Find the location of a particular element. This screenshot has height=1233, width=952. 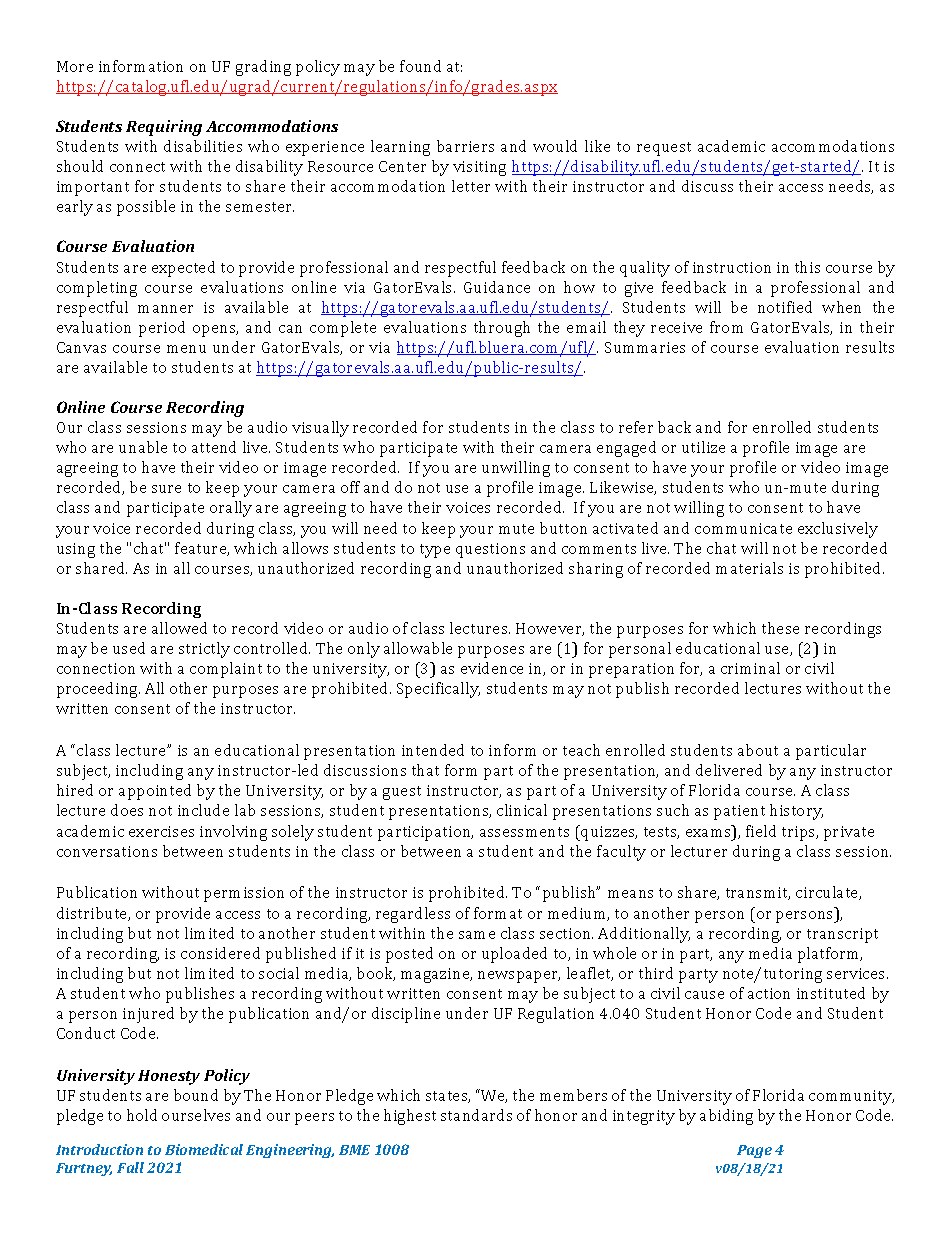

hold is located at coordinates (142, 1115).
